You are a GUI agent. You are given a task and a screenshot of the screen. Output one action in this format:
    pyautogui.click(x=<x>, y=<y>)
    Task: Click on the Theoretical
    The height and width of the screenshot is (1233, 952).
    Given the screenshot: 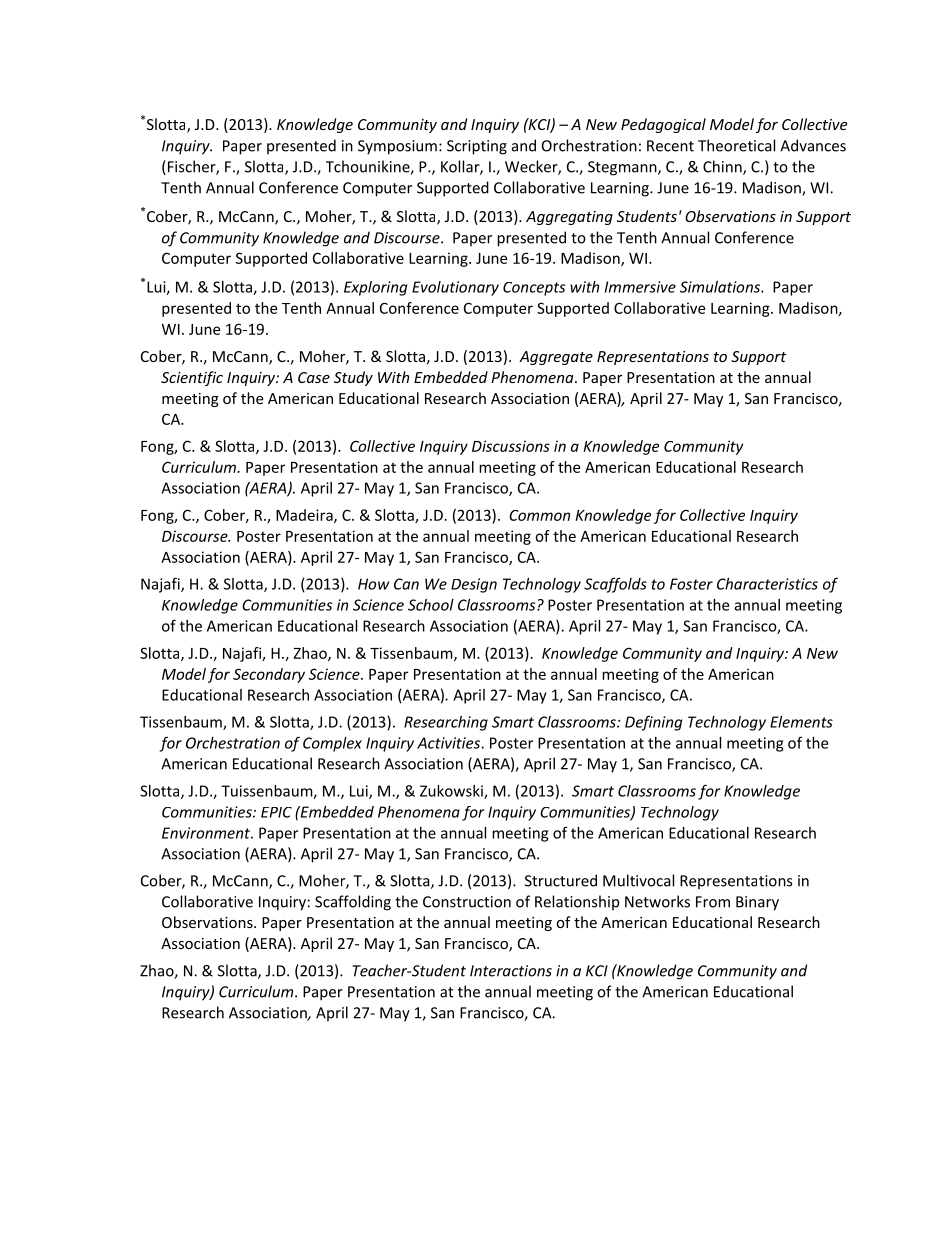 What is the action you would take?
    pyautogui.click(x=736, y=145)
